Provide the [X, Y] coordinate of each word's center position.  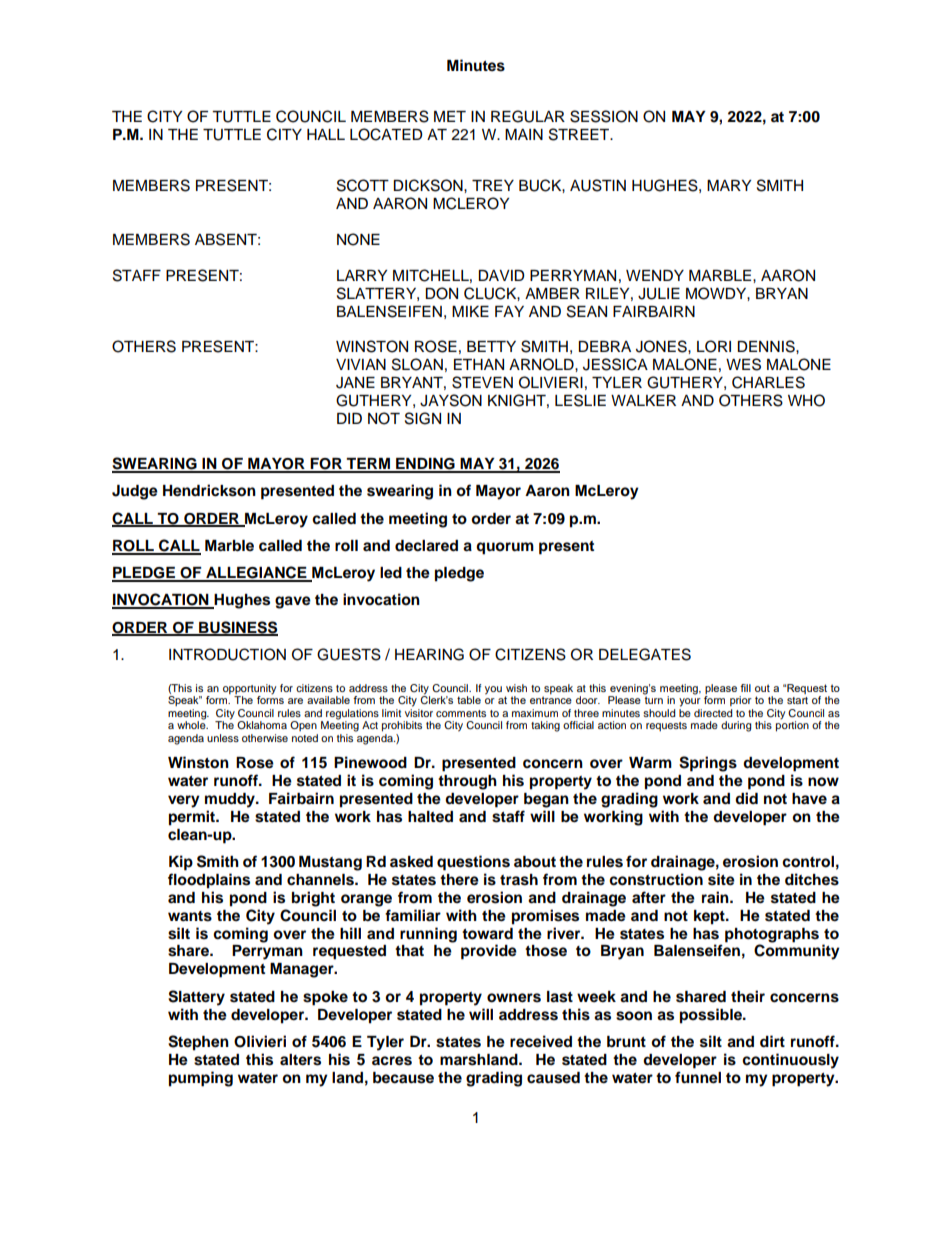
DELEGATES [645, 654]
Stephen [198, 1043]
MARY [729, 185]
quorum [505, 548]
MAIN [524, 134]
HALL [326, 134]
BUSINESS [237, 628]
